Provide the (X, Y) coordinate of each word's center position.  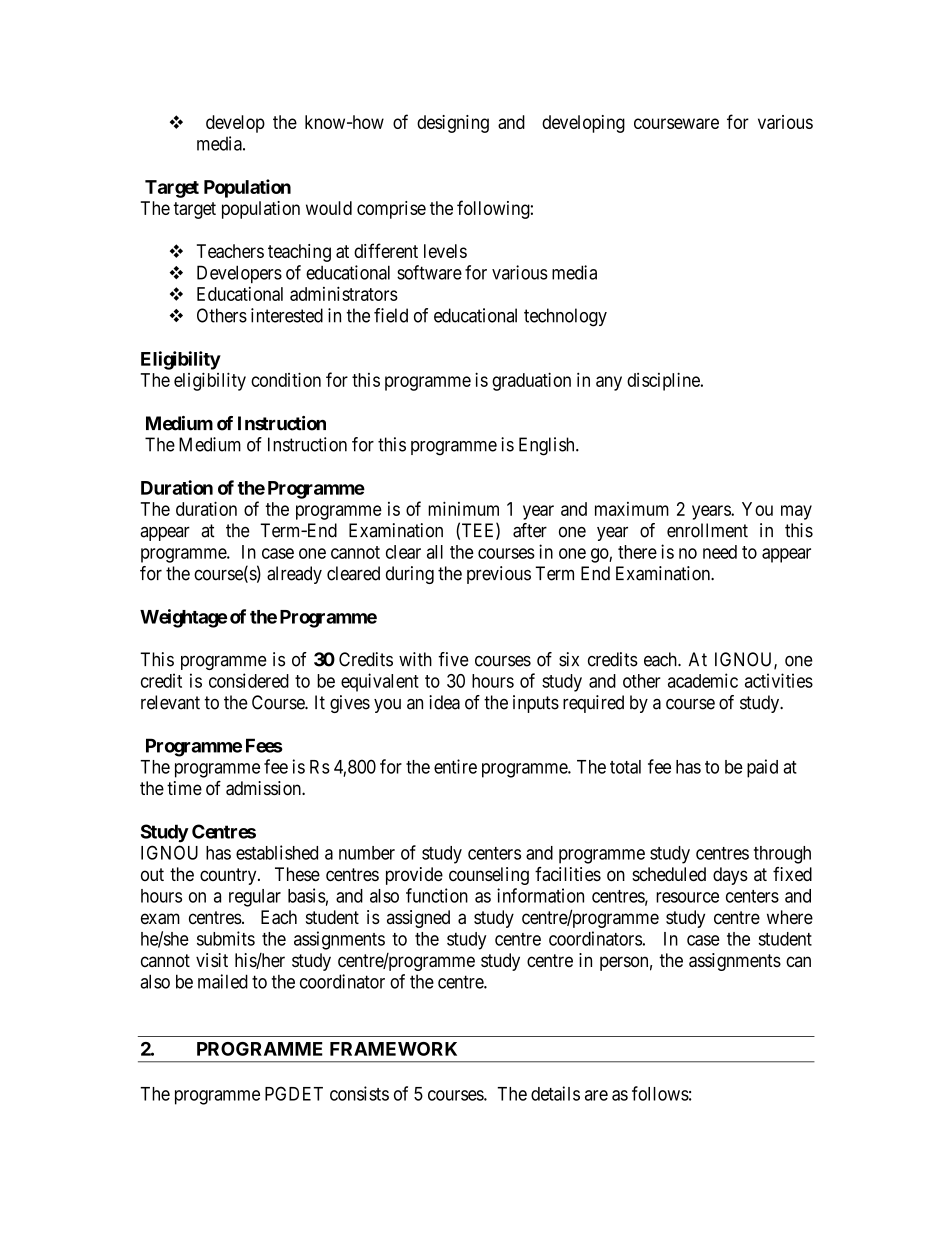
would (329, 208)
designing (453, 124)
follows (660, 1093)
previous (499, 575)
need (720, 552)
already (294, 575)
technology (565, 317)
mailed (223, 981)
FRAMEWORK (393, 1049)
